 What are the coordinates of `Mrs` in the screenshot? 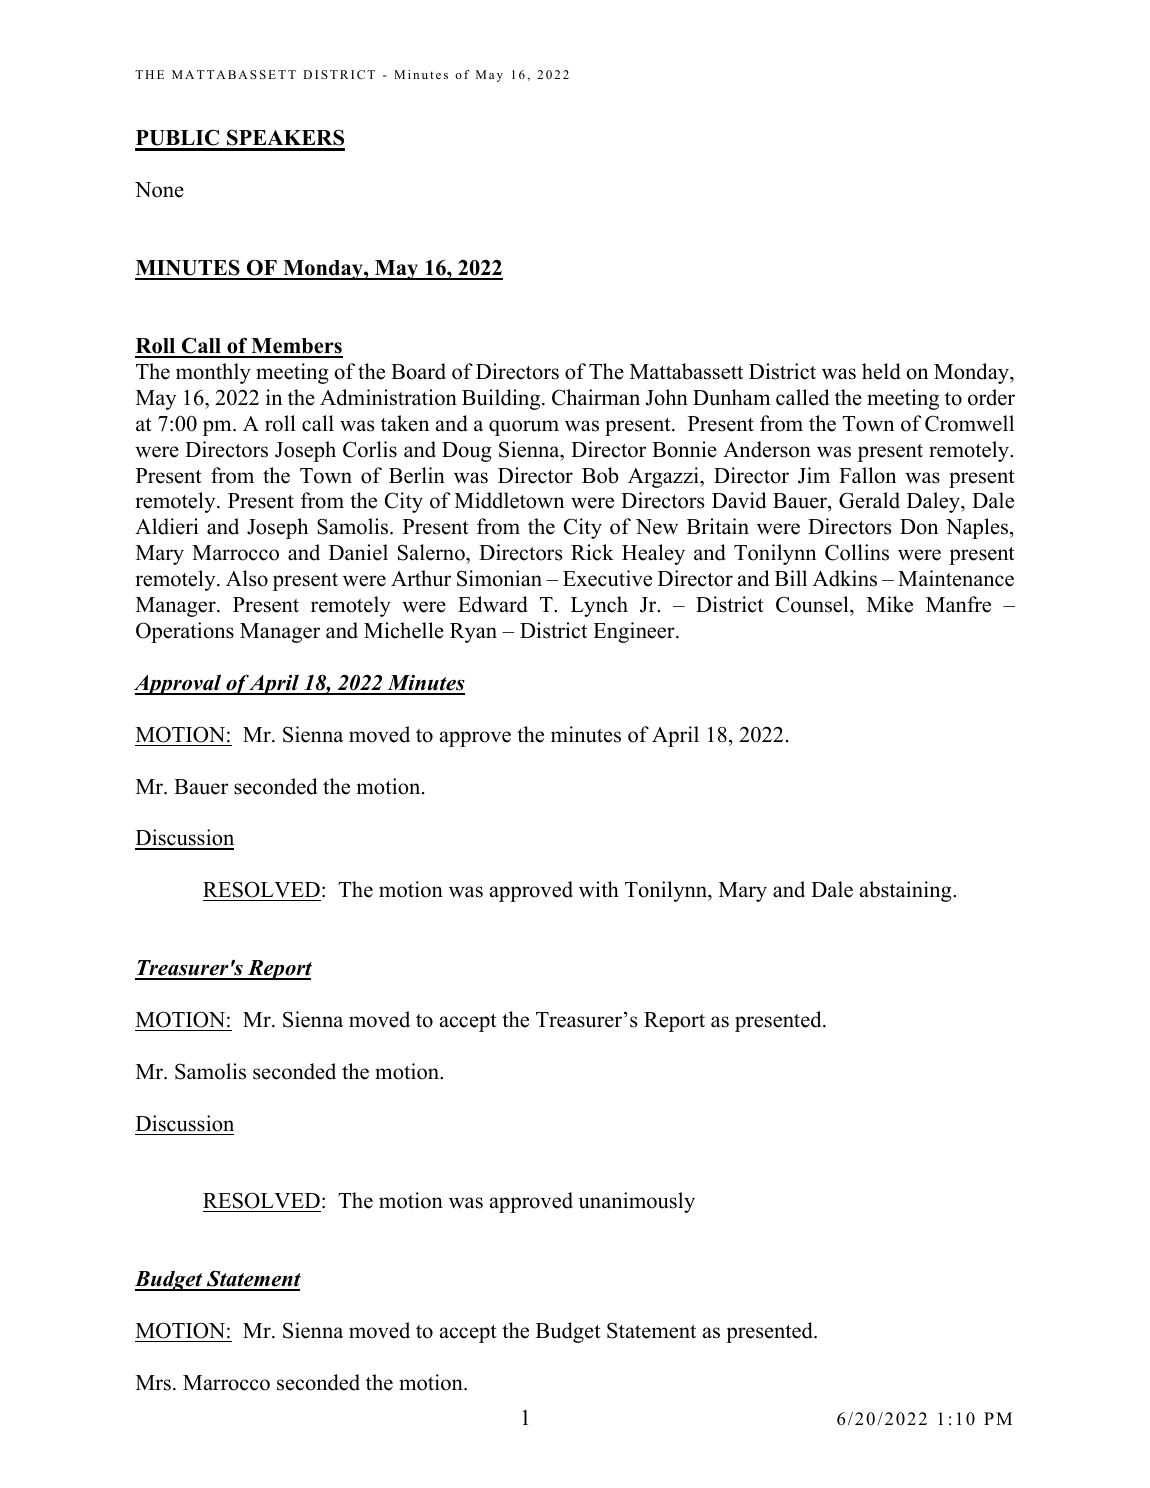 It's located at (153, 1383).
